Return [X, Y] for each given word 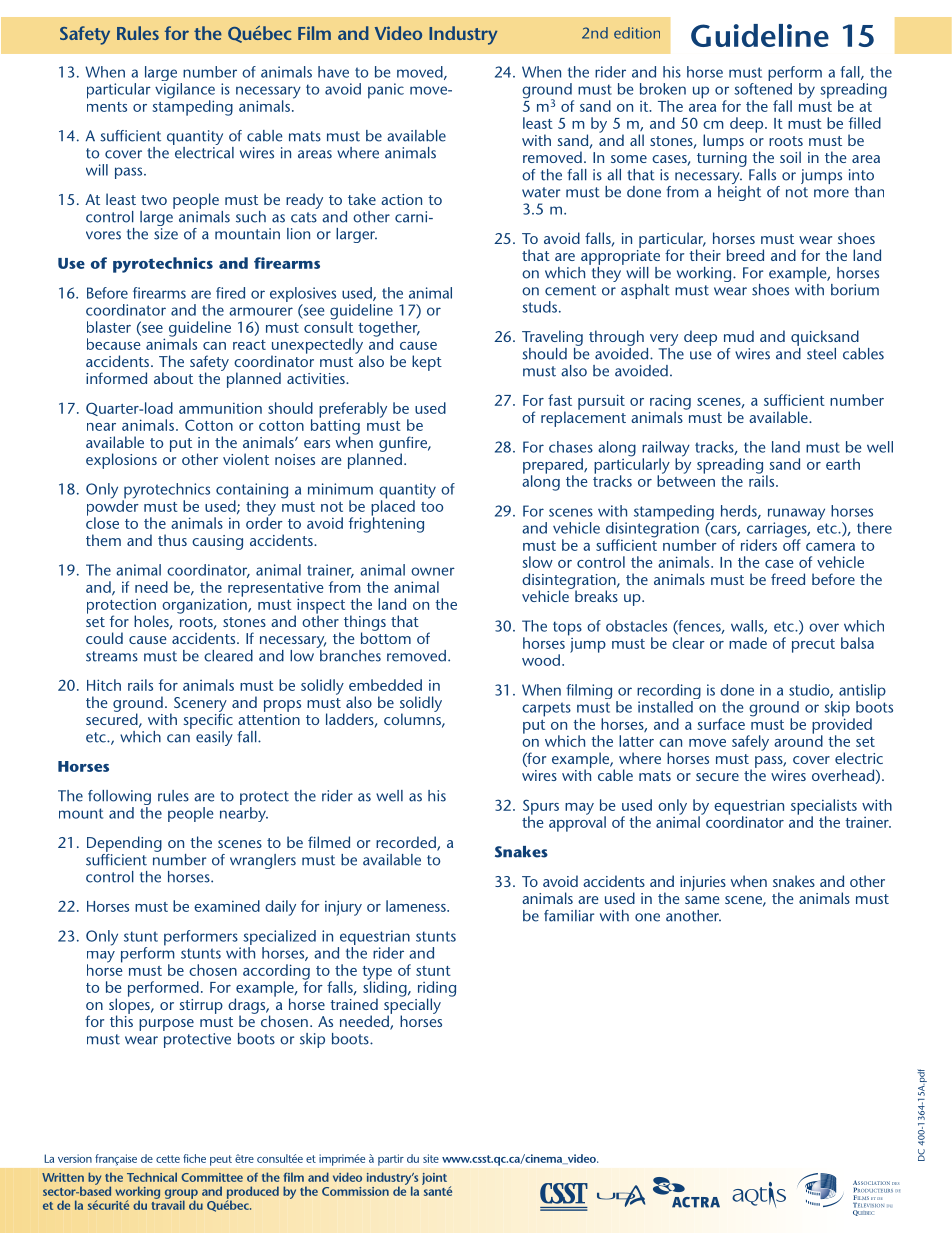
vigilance [185, 92]
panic [386, 91]
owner [433, 571]
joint [434, 1179]
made [748, 643]
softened [763, 89]
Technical [152, 1177]
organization [205, 605]
